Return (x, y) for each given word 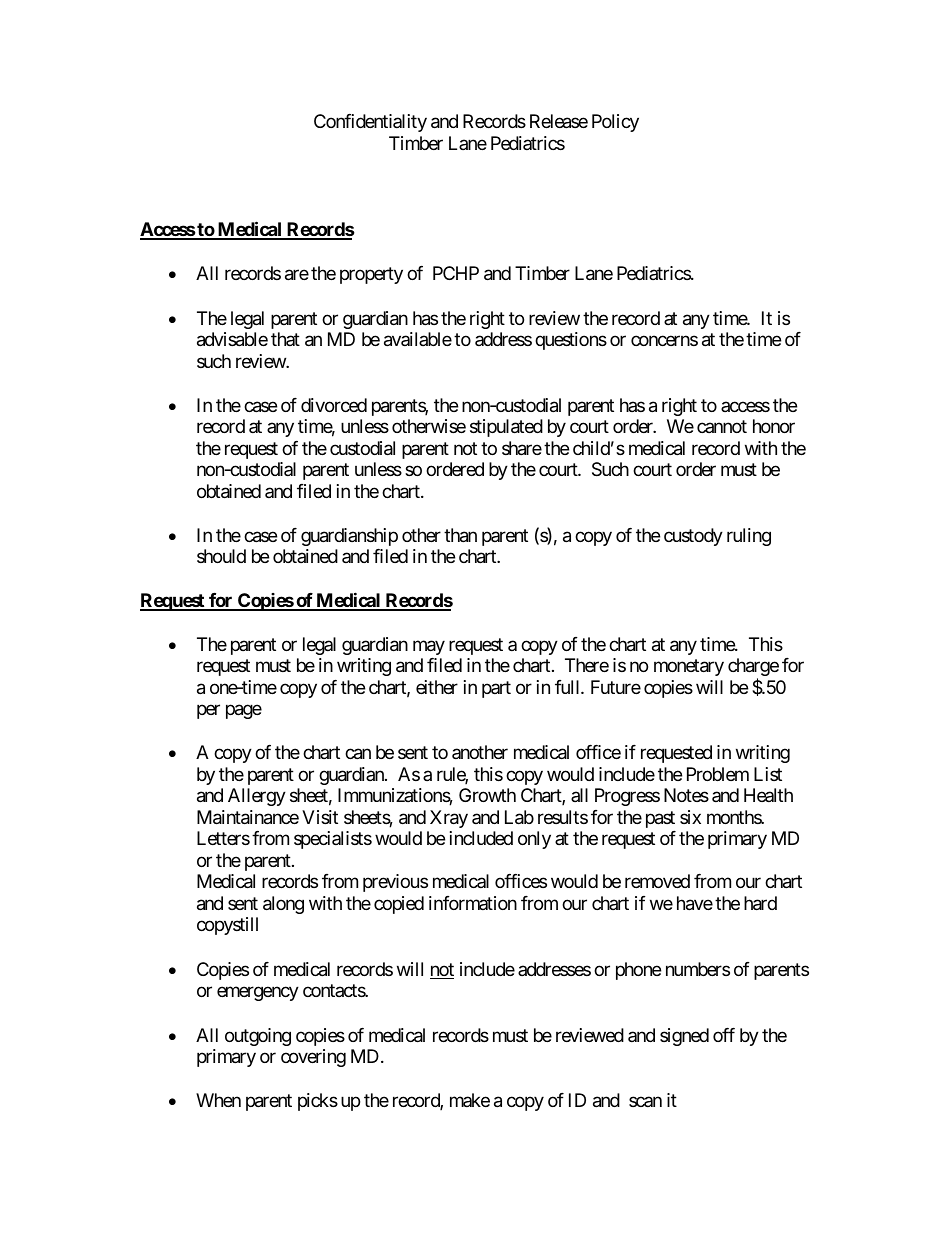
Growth (487, 795)
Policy (615, 123)
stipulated (506, 428)
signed (684, 1037)
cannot (722, 427)
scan (645, 1102)
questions (571, 341)
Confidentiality (370, 123)
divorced (334, 405)
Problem (718, 774)
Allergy (257, 797)
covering (313, 1058)
